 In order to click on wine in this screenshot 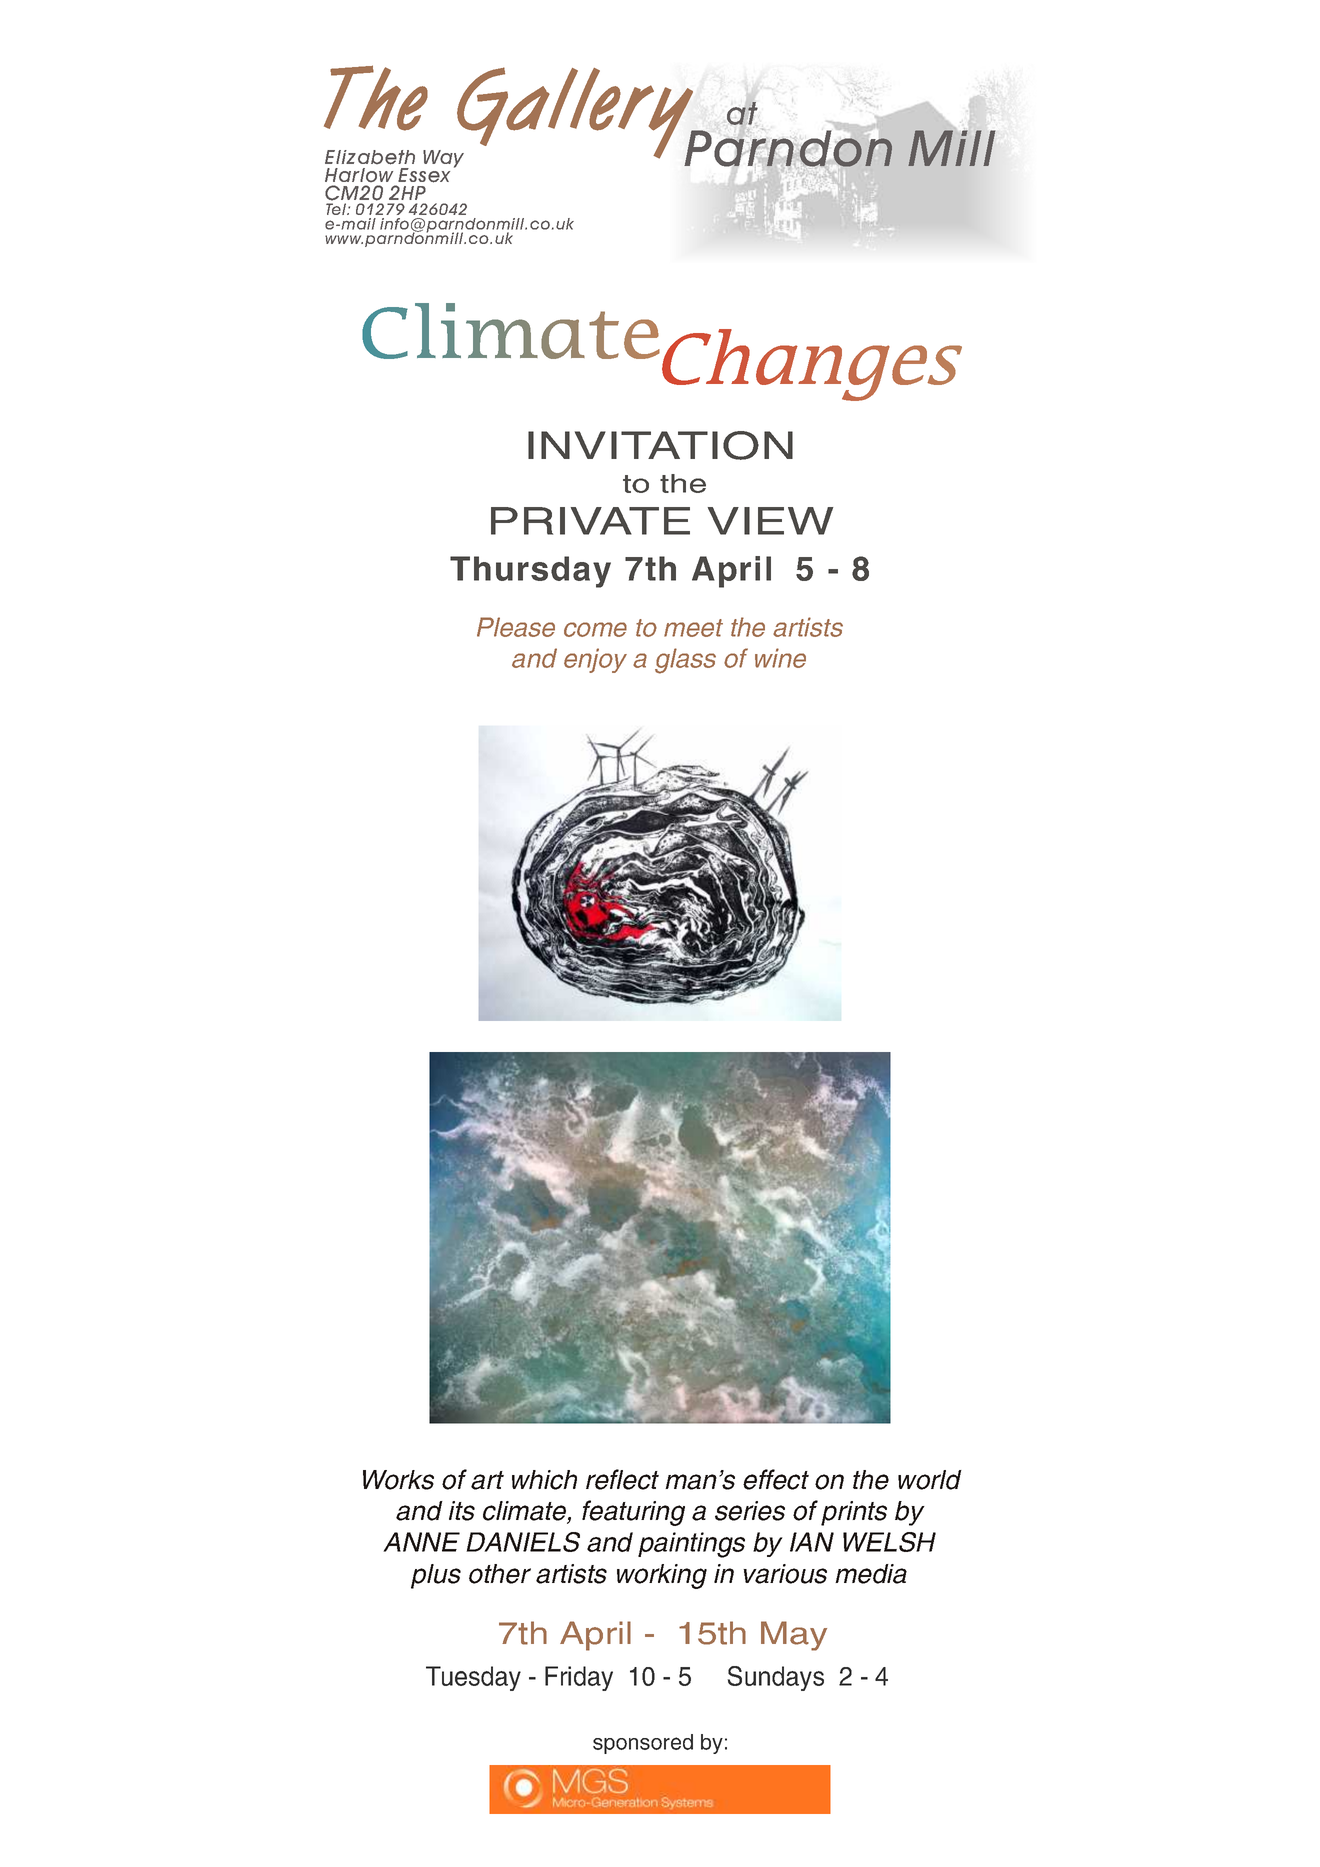, I will do `click(780, 658)`.
